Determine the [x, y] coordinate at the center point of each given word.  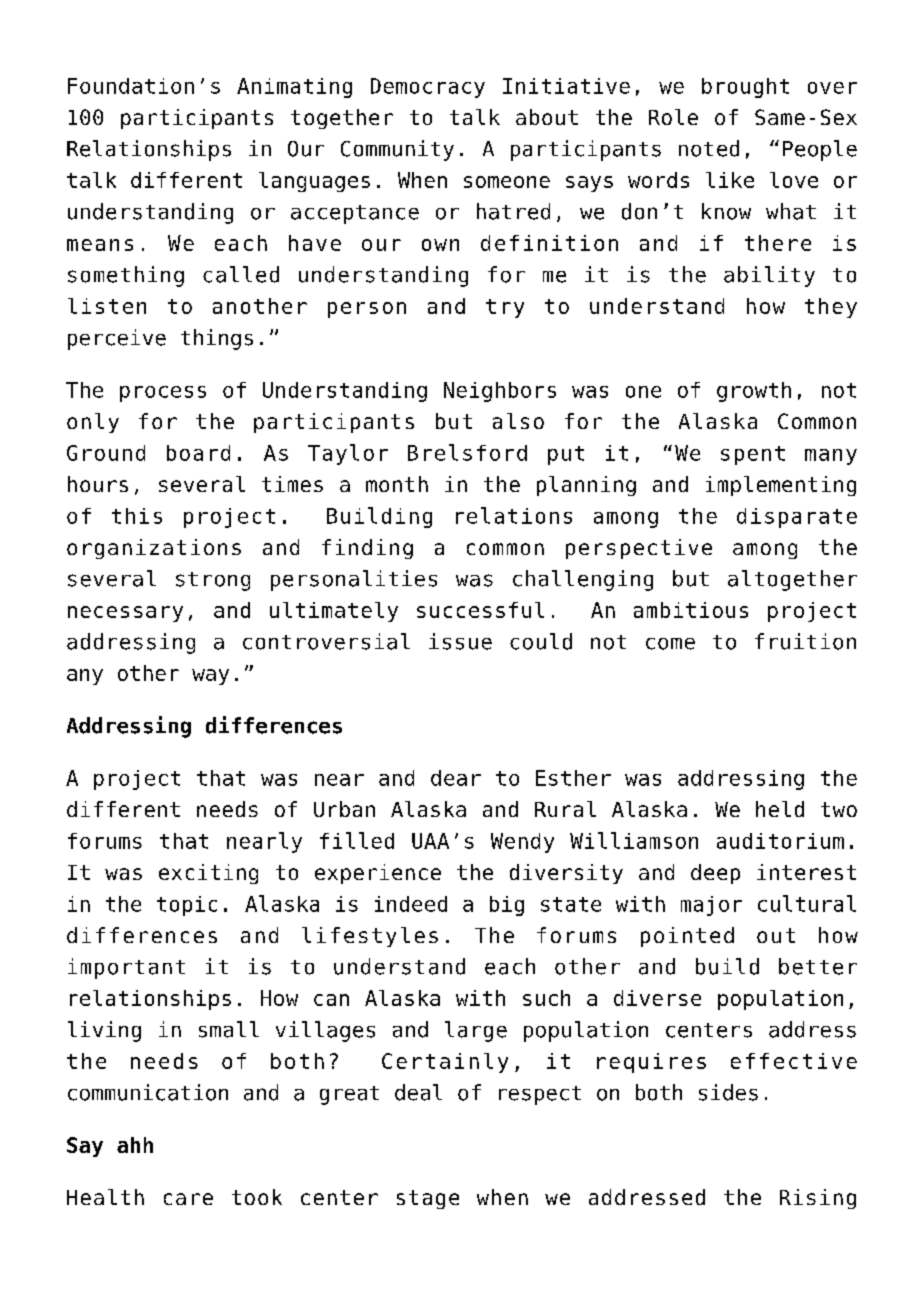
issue [460, 641]
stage [428, 1199]
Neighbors [500, 392]
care [188, 1199]
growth [754, 392]
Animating [294, 88]
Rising [818, 1199]
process [163, 394]
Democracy [428, 88]
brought [745, 88]
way [210, 677]
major [711, 906]
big [507, 906]
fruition [805, 641]
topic [187, 906]
